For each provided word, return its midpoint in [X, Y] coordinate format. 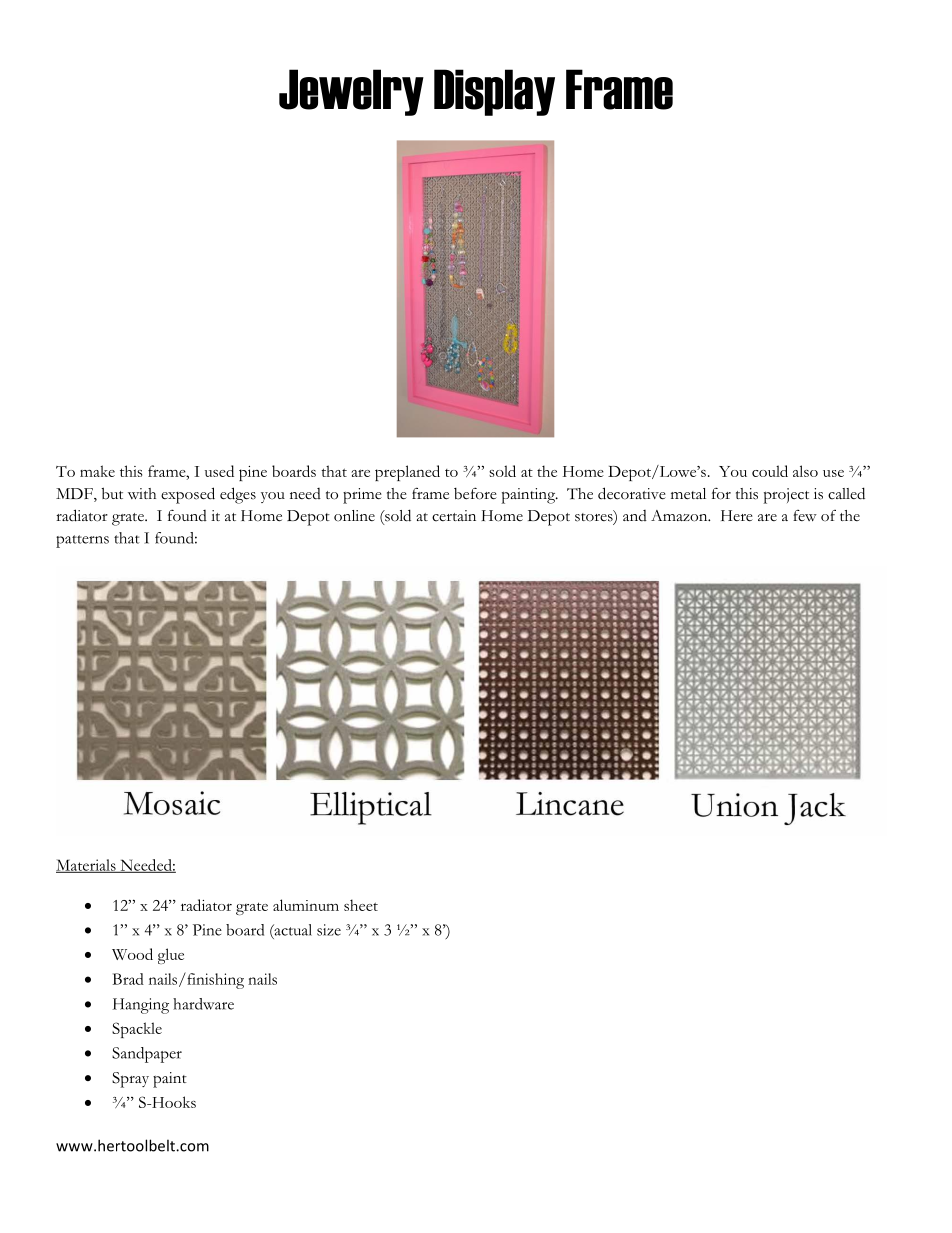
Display [494, 92]
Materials [87, 866]
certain [454, 516]
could [770, 471]
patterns [82, 541]
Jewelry [351, 92]
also [805, 471]
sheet [361, 905]
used [219, 471]
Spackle [137, 1030]
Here [737, 516]
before [475, 493]
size [329, 930]
